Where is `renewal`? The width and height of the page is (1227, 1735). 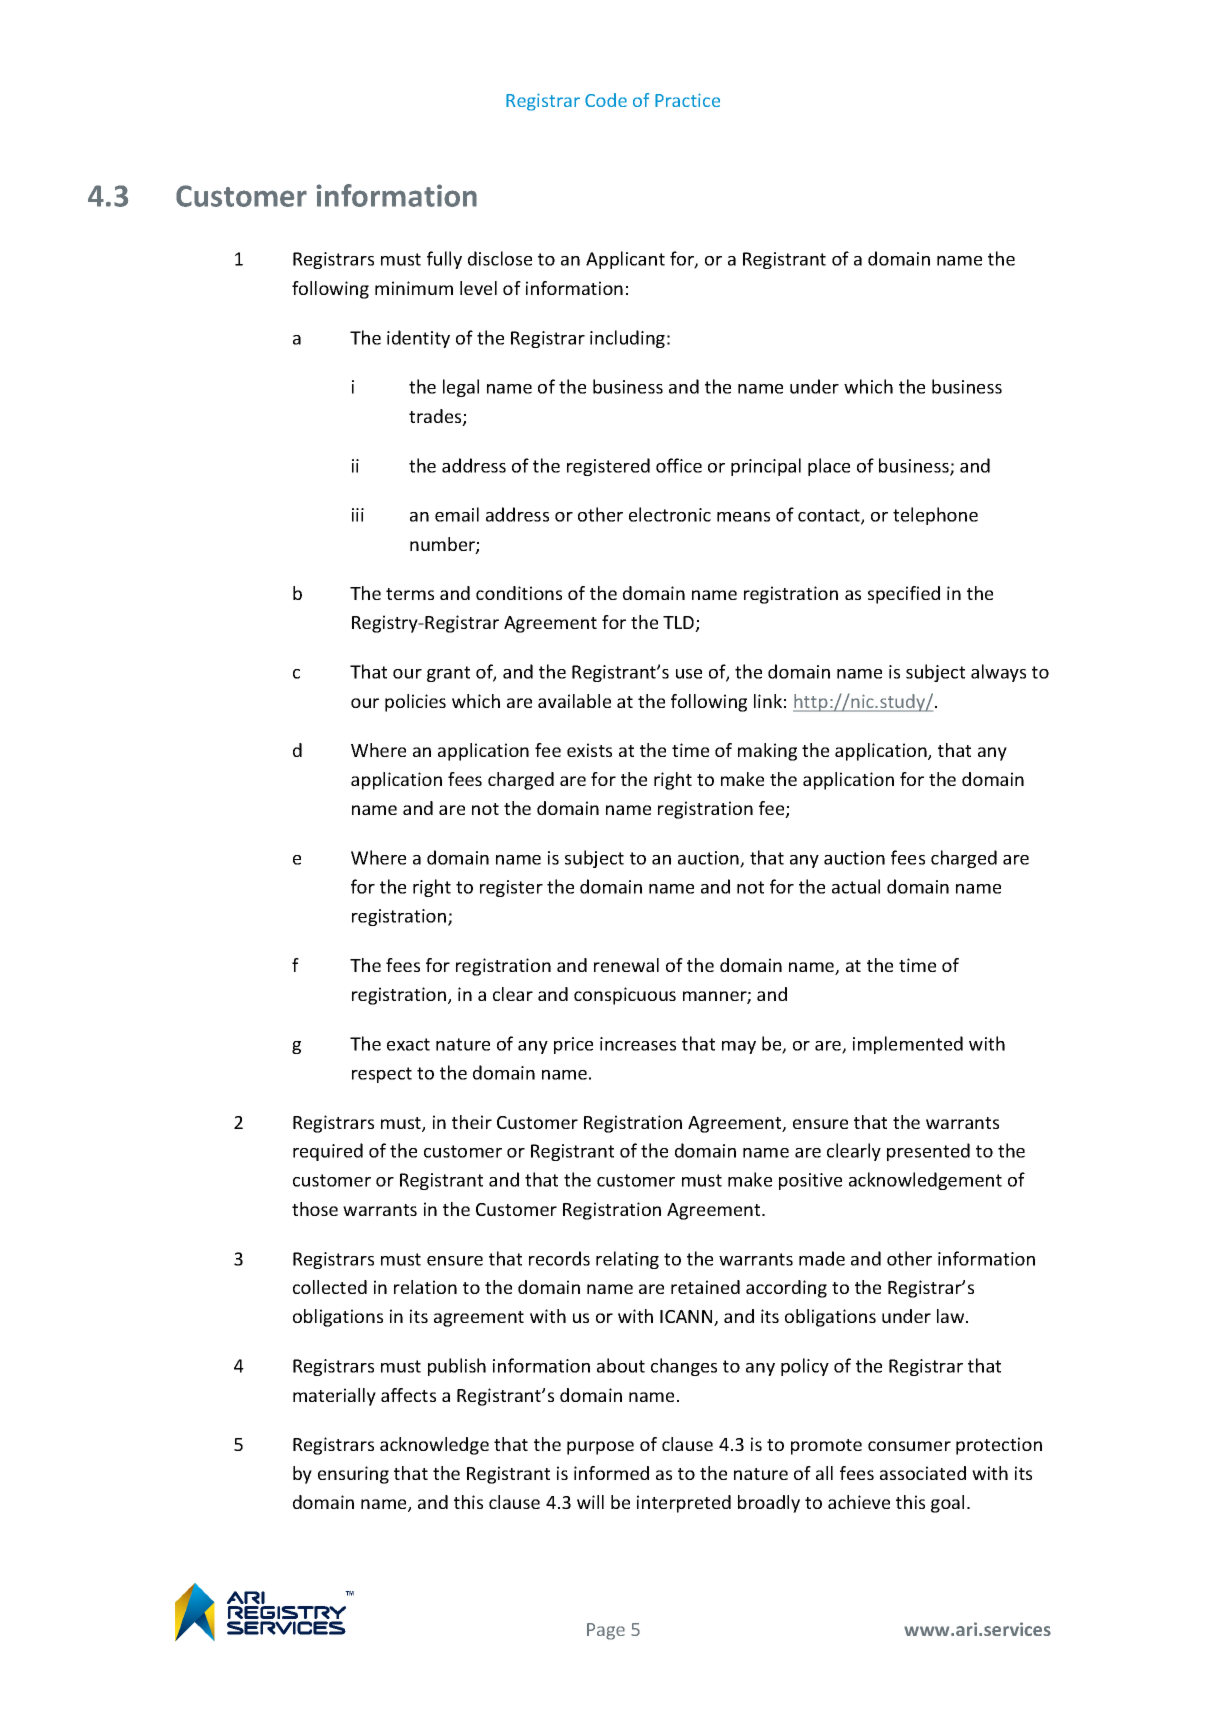 renewal is located at coordinates (626, 965).
